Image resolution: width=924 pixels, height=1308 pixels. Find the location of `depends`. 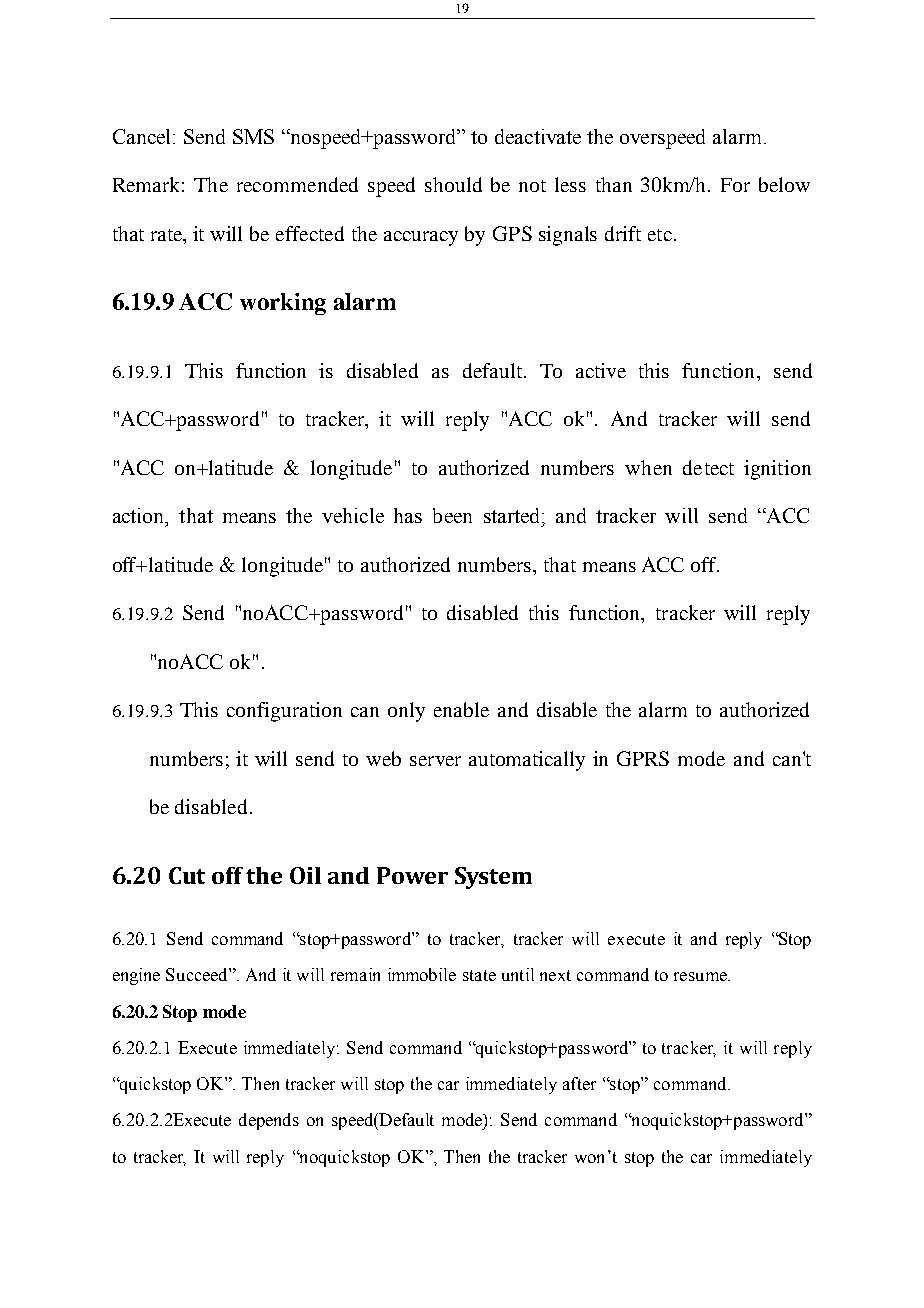

depends is located at coordinates (269, 1121).
